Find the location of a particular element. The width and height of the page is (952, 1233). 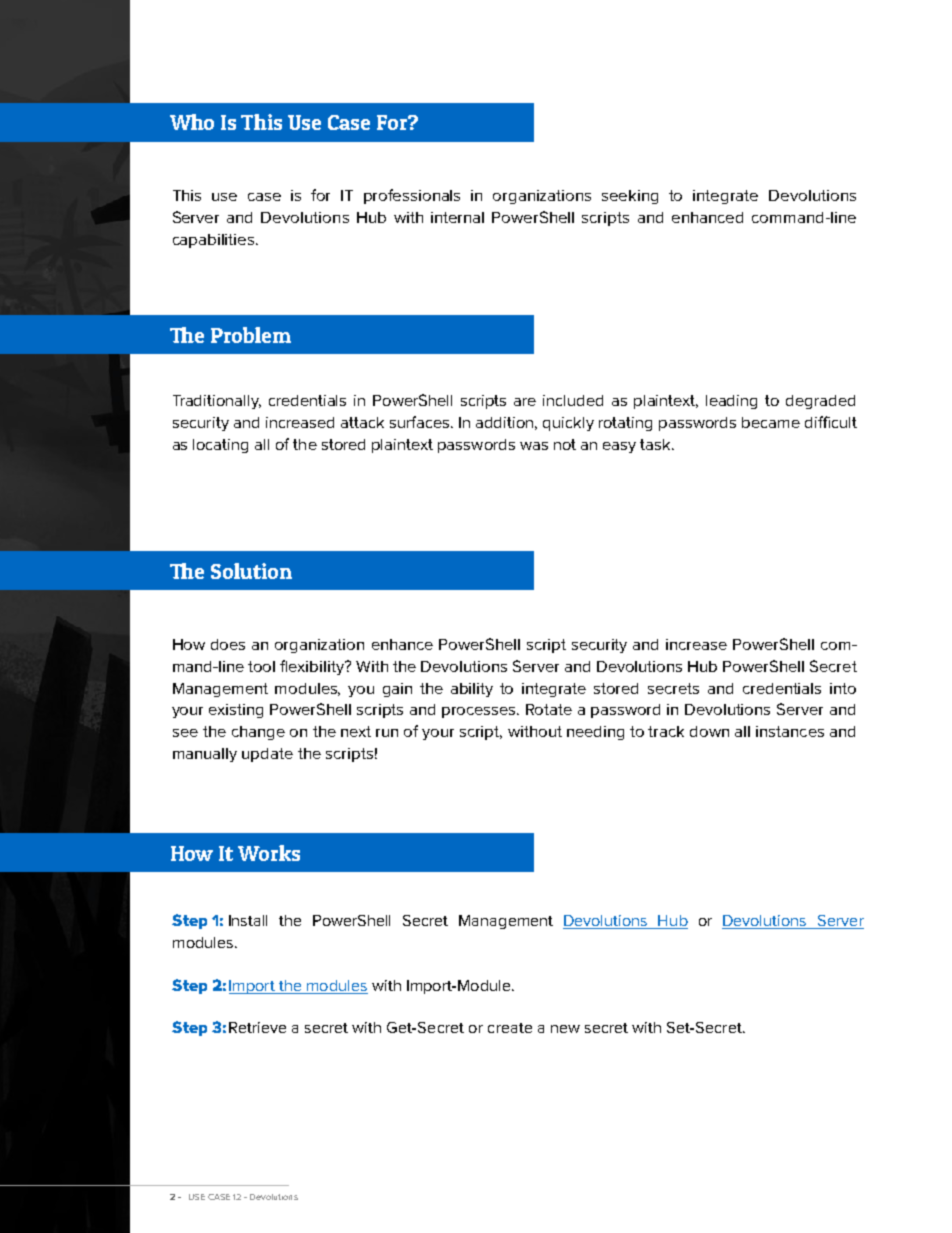

Who is located at coordinates (192, 122).
